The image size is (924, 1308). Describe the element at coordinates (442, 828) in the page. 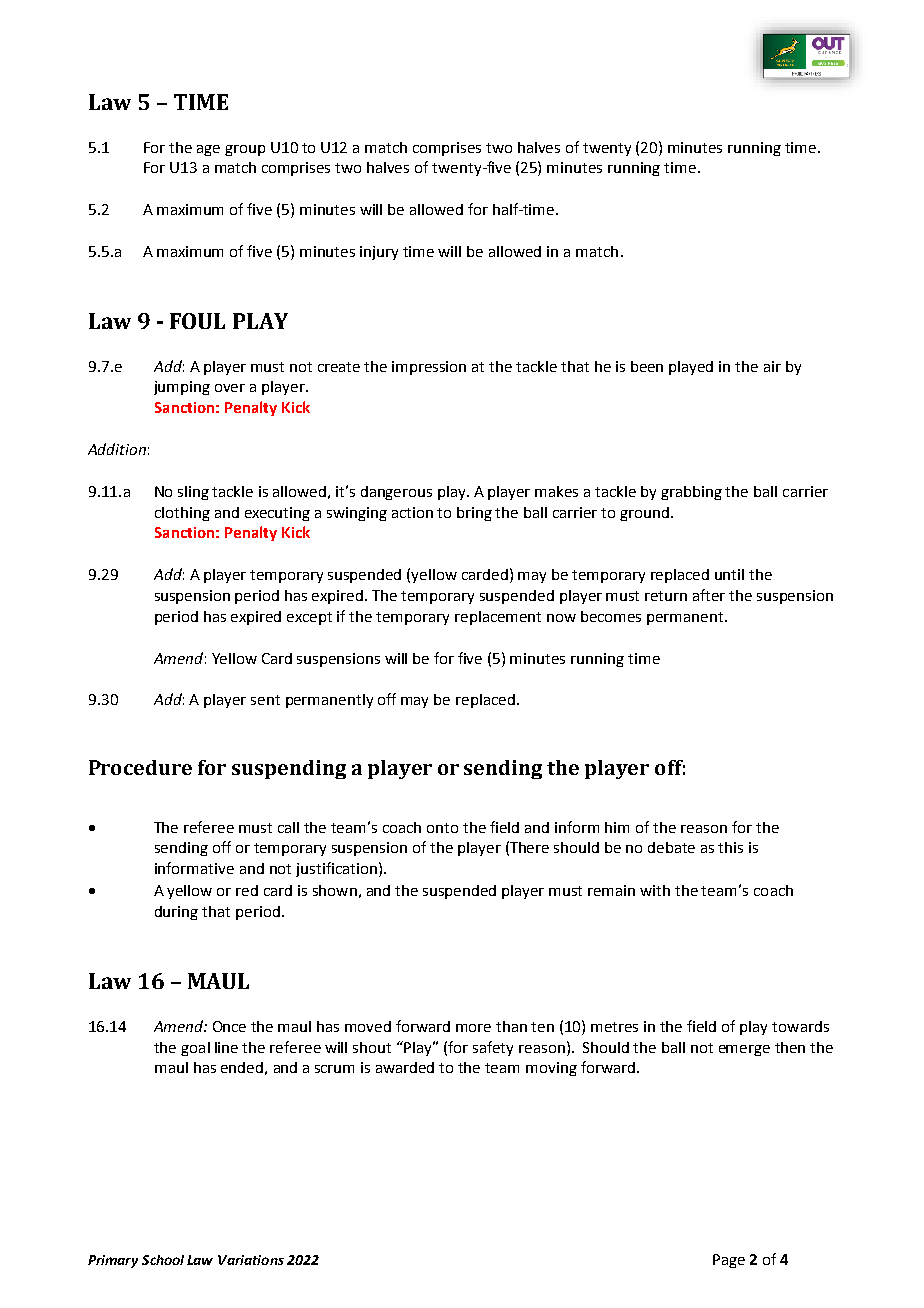

I see `onto` at that location.
